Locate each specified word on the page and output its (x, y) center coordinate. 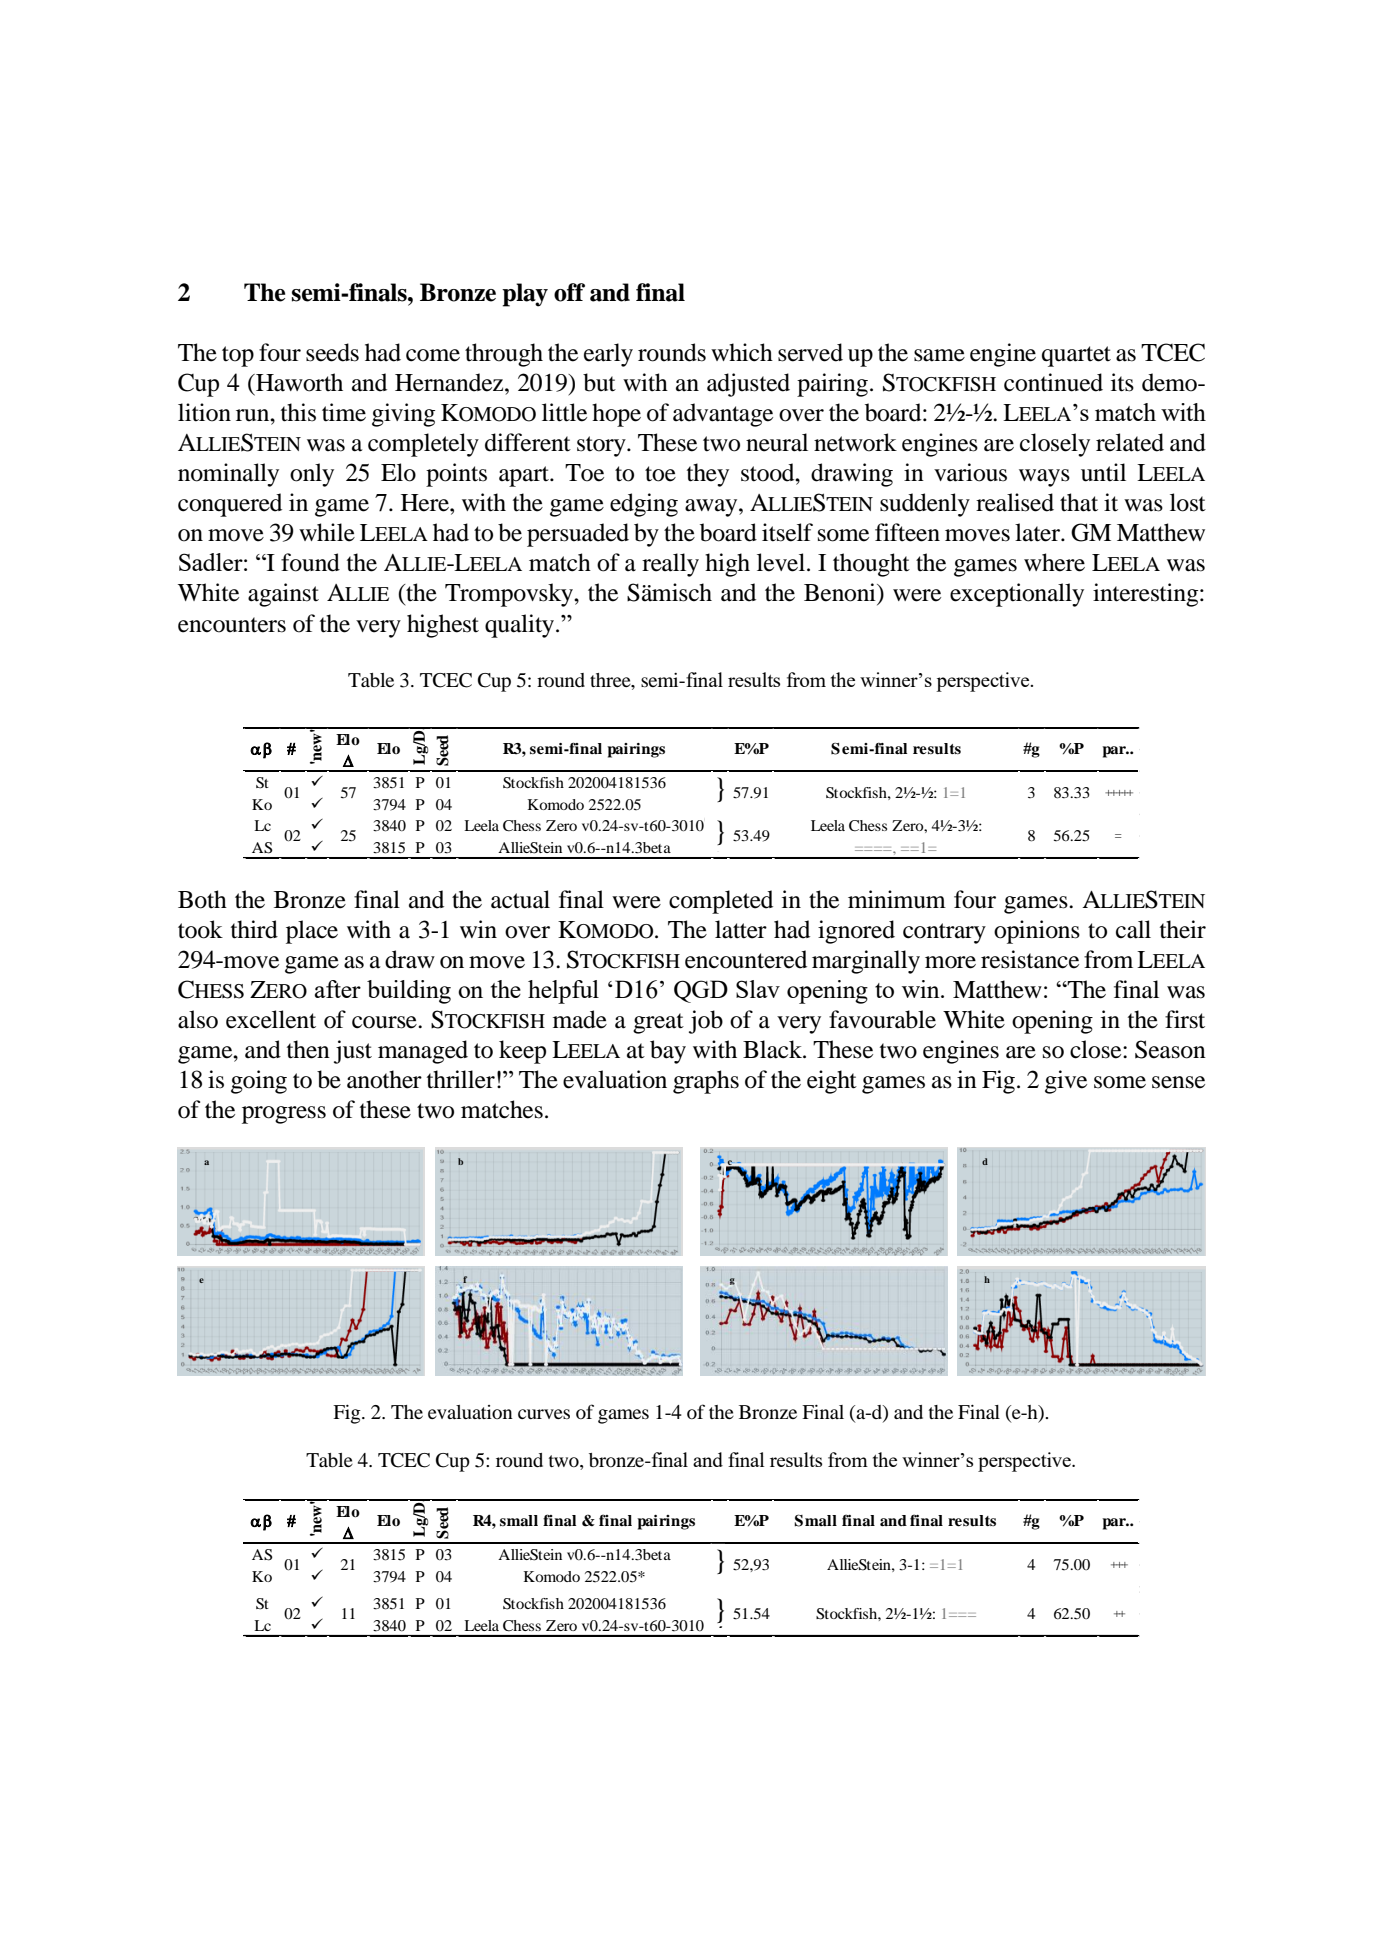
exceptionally (1017, 595)
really (670, 565)
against (283, 595)
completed (721, 902)
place (312, 932)
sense (1178, 1082)
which (742, 352)
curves (544, 1414)
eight (832, 1082)
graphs (706, 1082)
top (238, 356)
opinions (1037, 932)
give (1066, 1082)
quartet (1076, 356)
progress (284, 1115)
